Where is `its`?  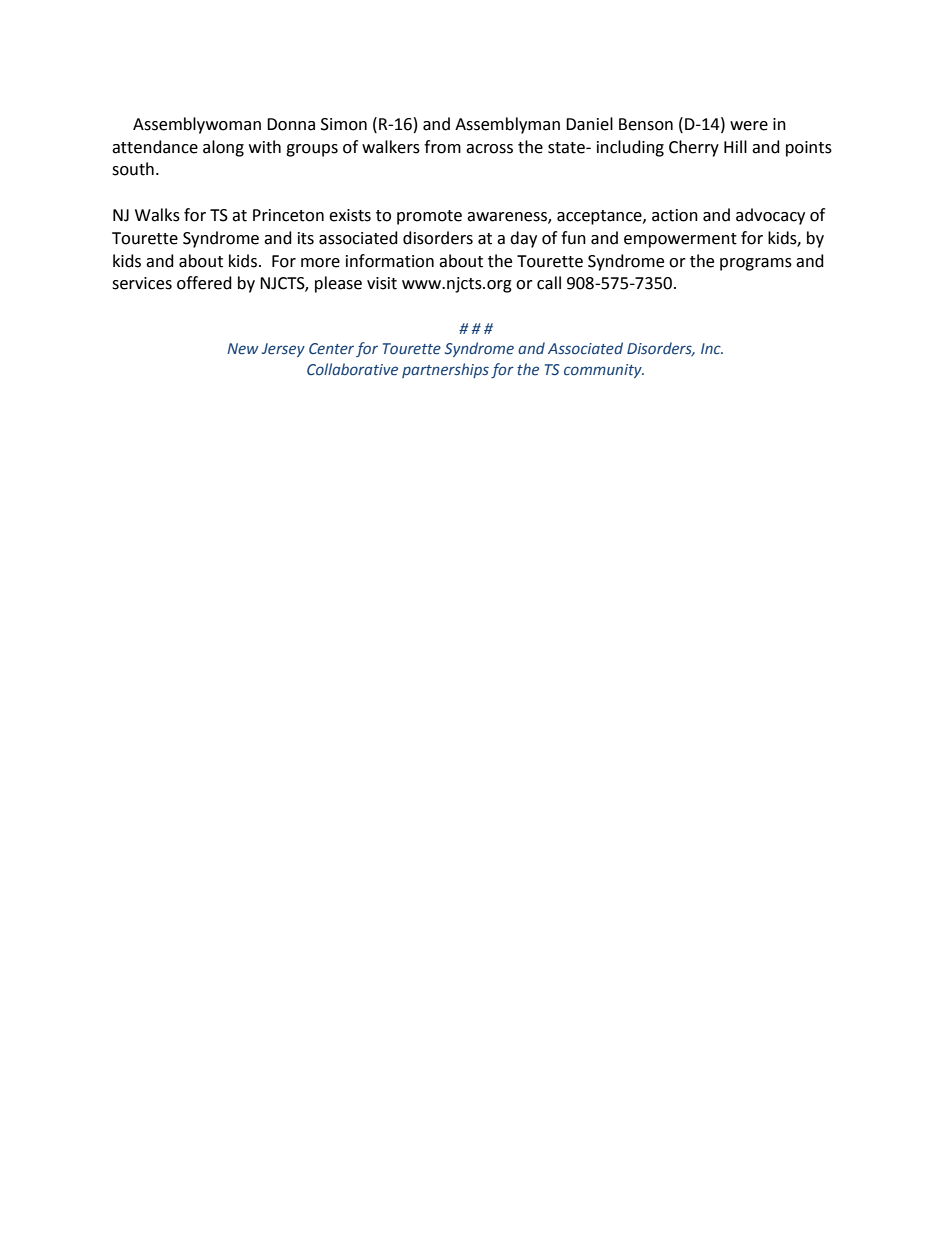
its is located at coordinates (306, 238).
